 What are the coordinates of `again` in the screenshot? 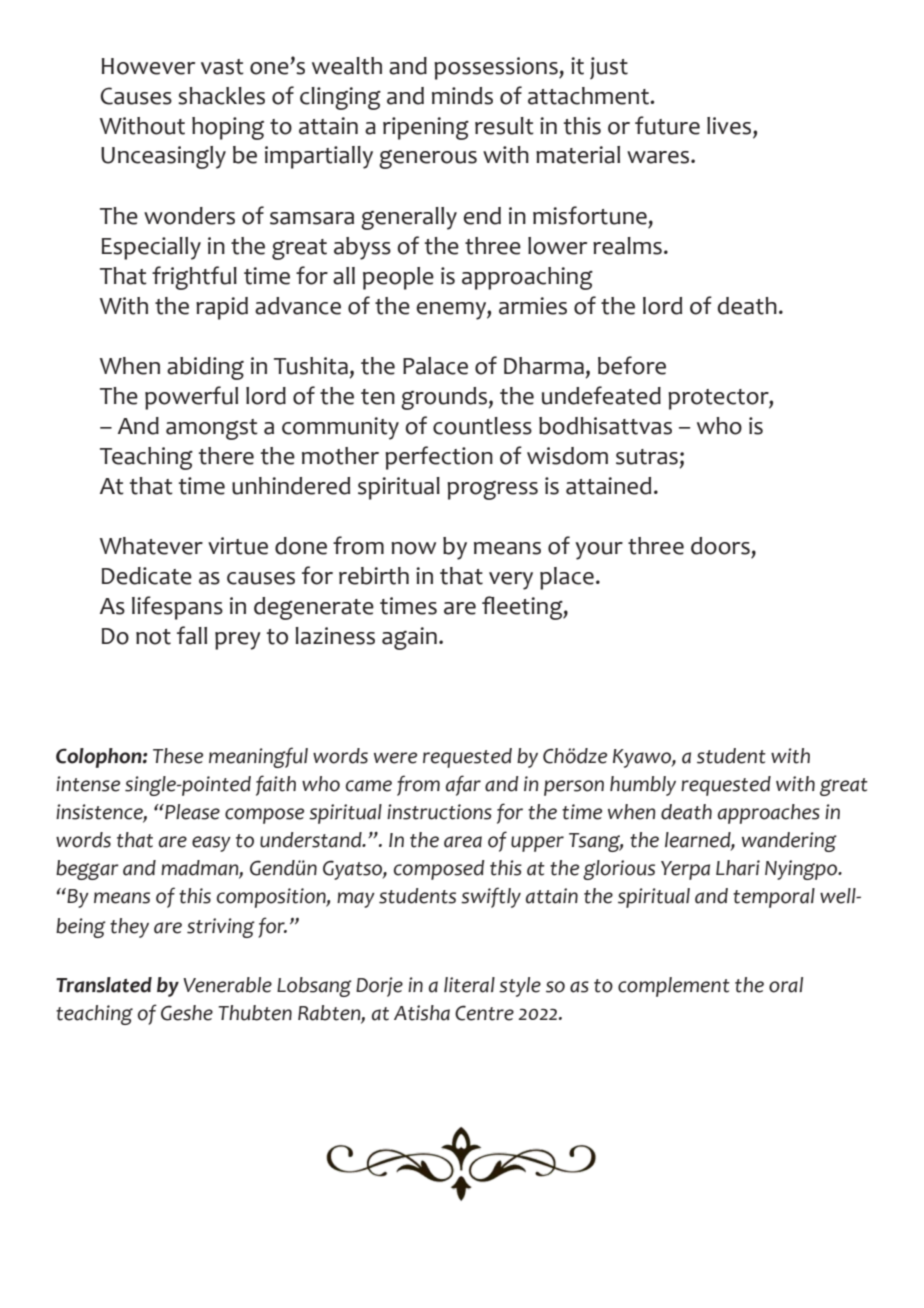 It's located at (409, 638).
